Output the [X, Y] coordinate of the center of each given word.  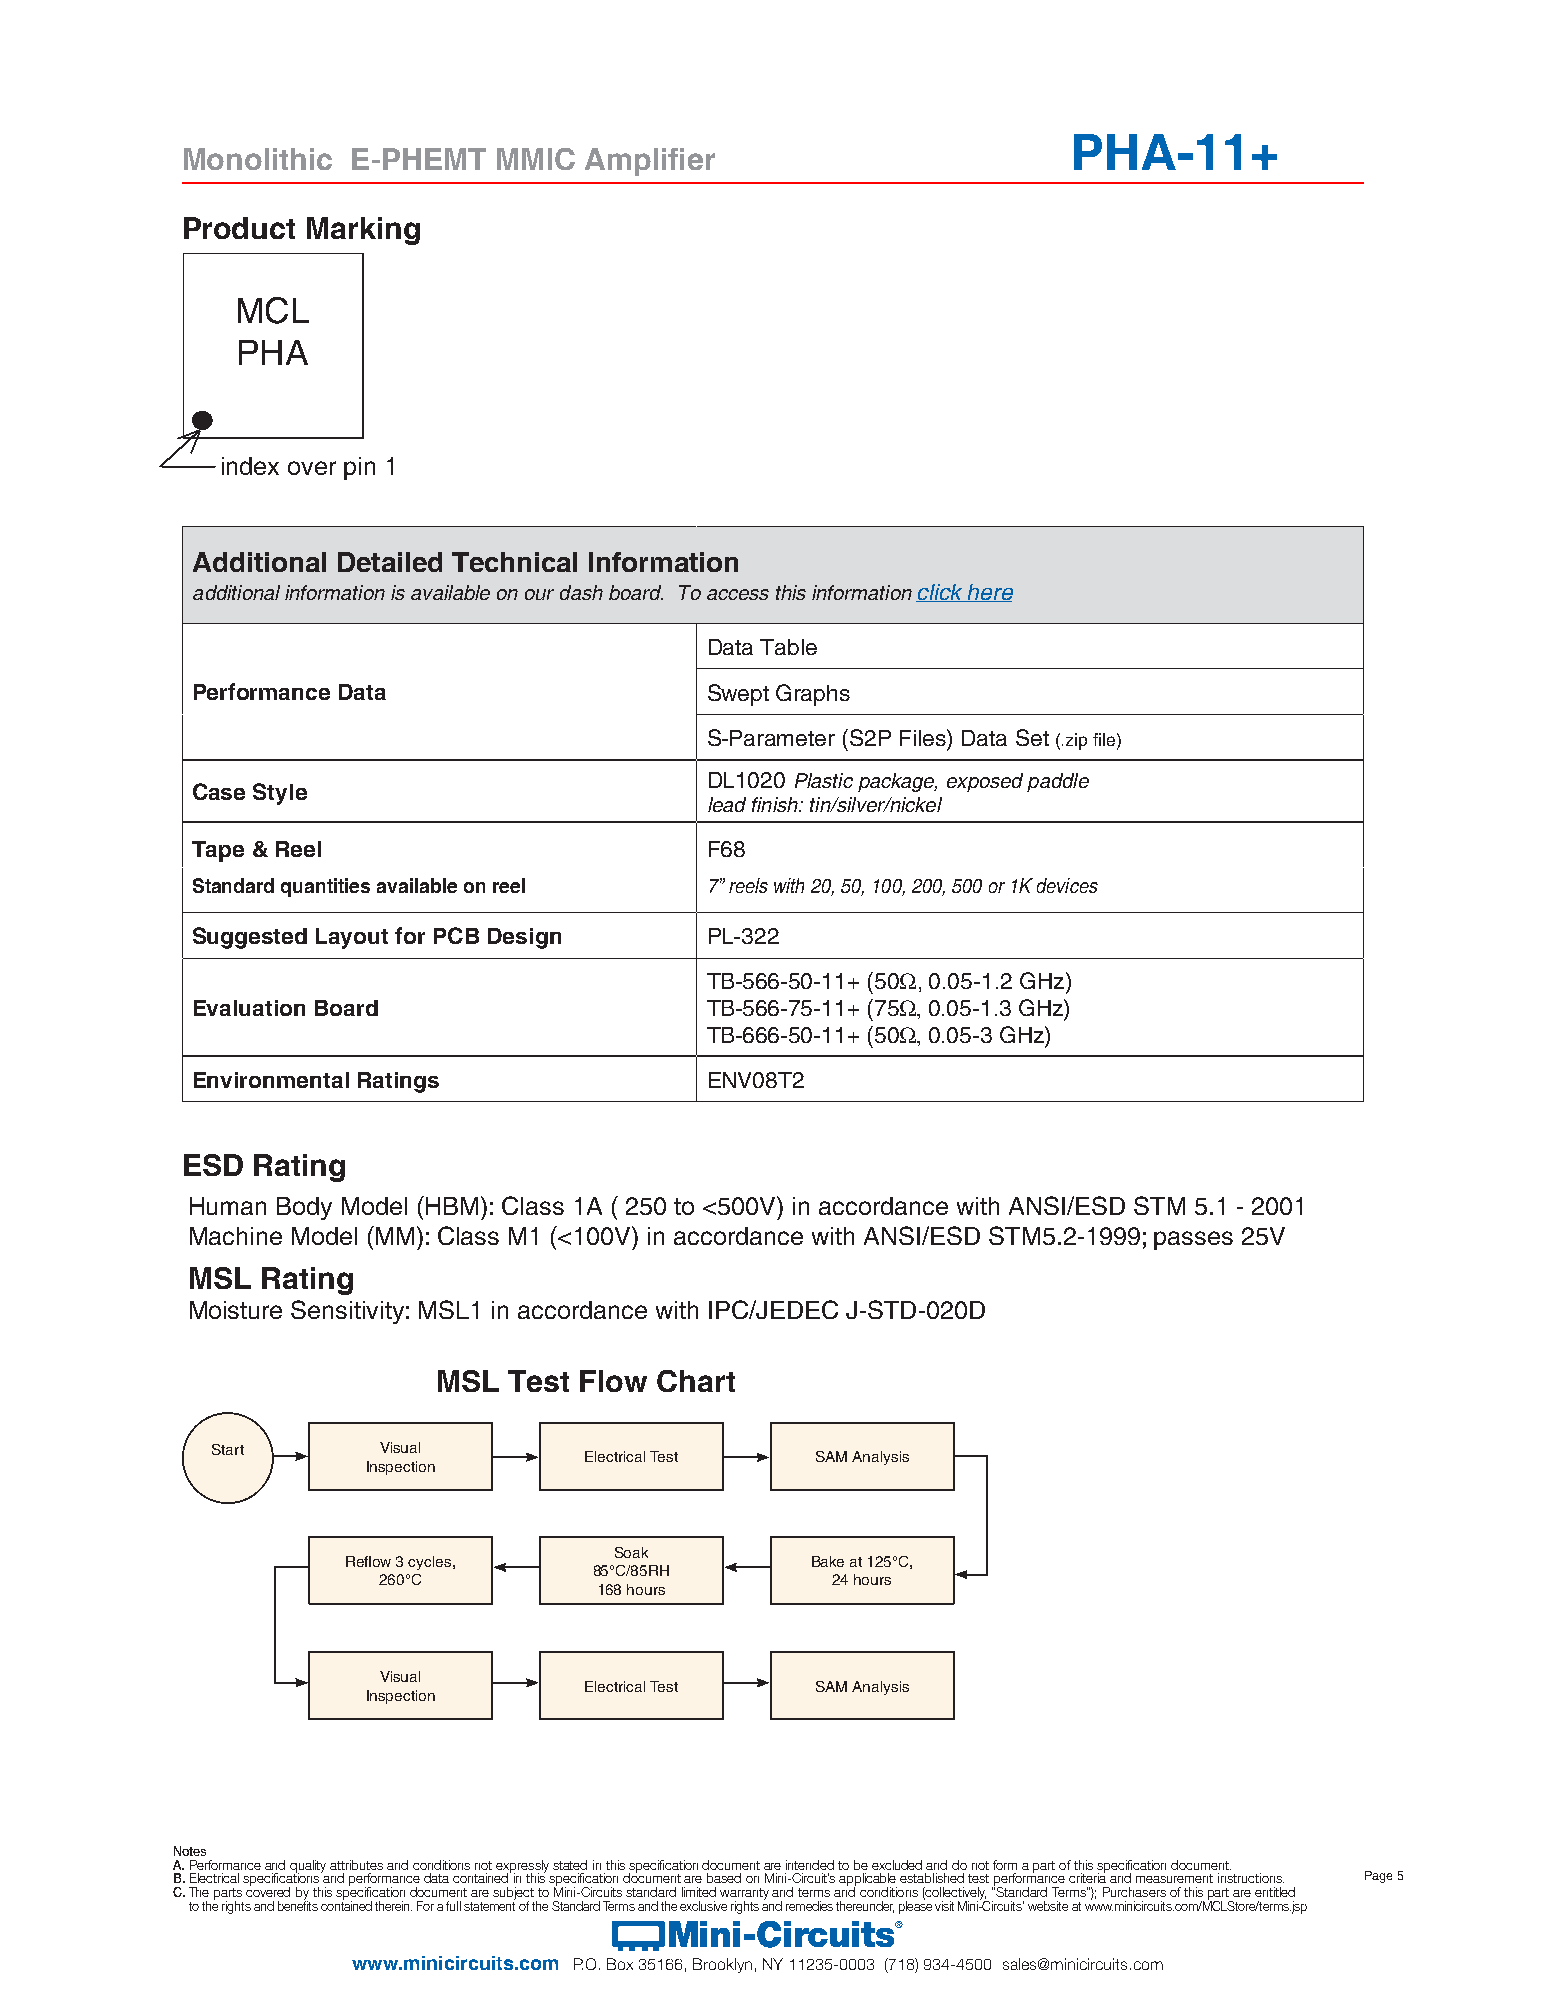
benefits [298, 1905]
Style [280, 794]
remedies [809, 1906]
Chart [696, 1381]
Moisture [236, 1310]
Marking [363, 231]
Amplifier [650, 162]
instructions [1251, 1878]
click [940, 593]
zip [1076, 741]
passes [1193, 1240]
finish [776, 804]
